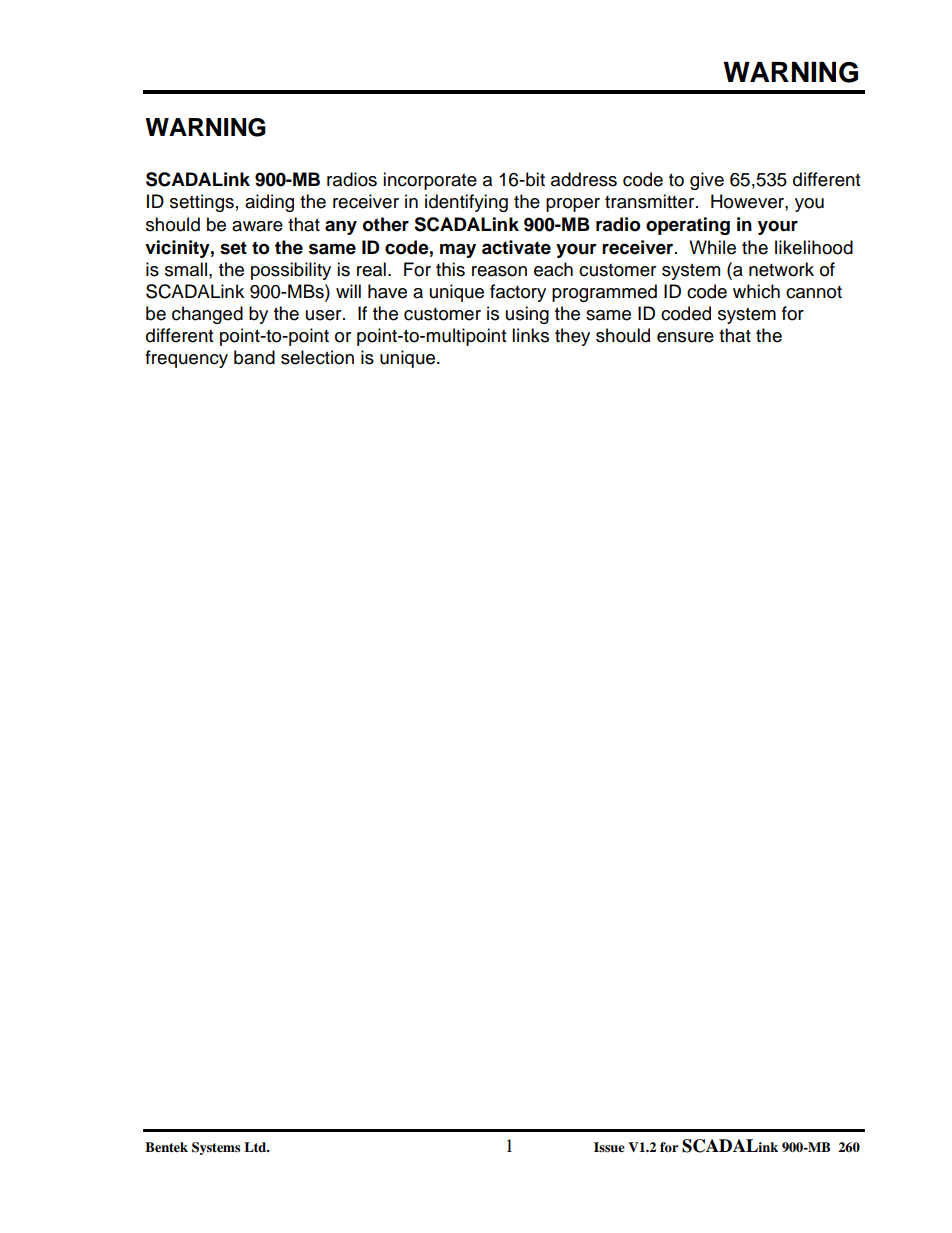  What do you see at coordinates (572, 337) in the document?
I see `they` at bounding box center [572, 337].
